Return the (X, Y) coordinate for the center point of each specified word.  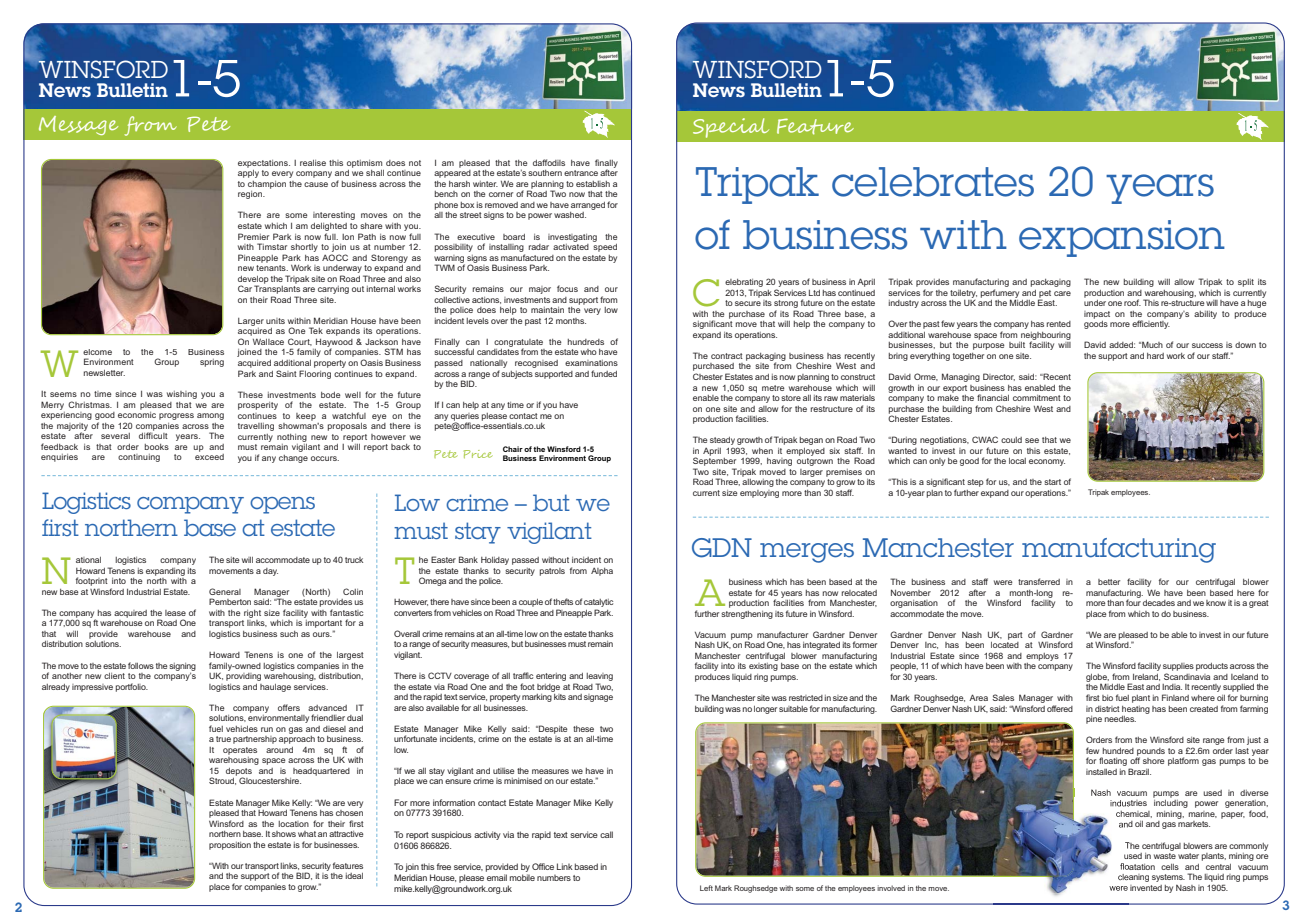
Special (731, 128)
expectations (264, 164)
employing (759, 494)
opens (282, 505)
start (1052, 482)
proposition (230, 846)
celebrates (933, 182)
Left (706, 888)
